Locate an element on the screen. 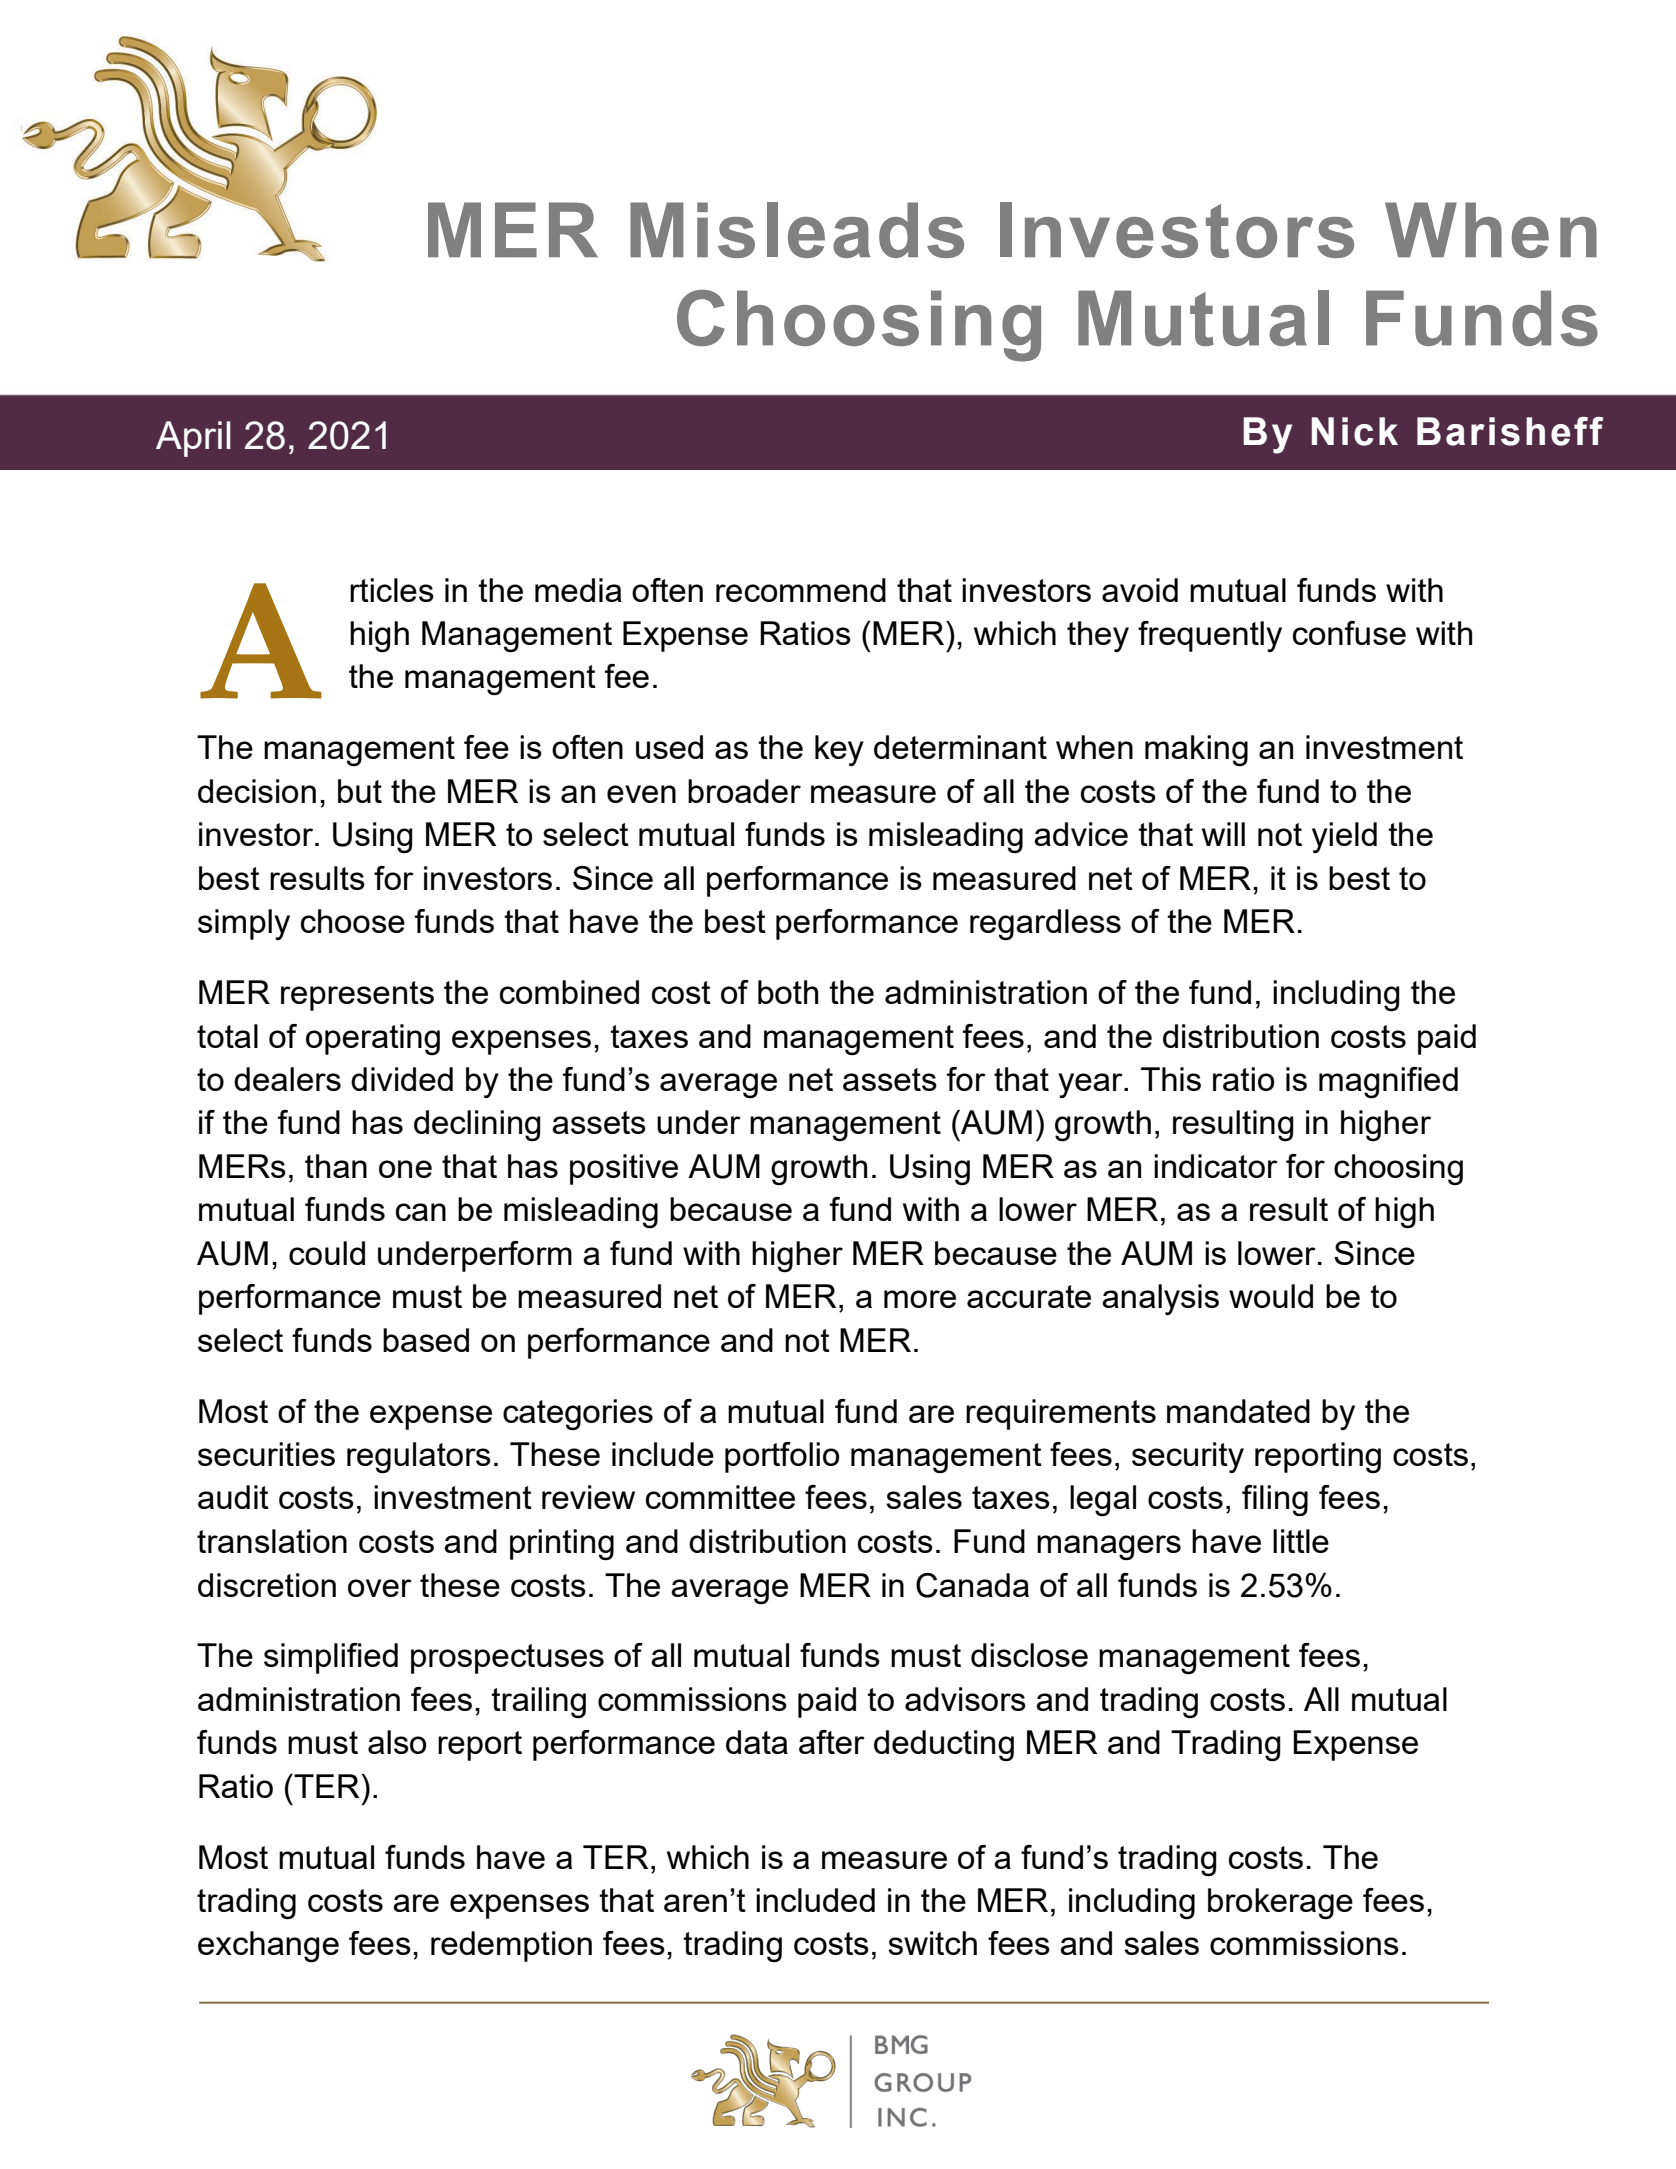  exchange is located at coordinates (268, 1947).
